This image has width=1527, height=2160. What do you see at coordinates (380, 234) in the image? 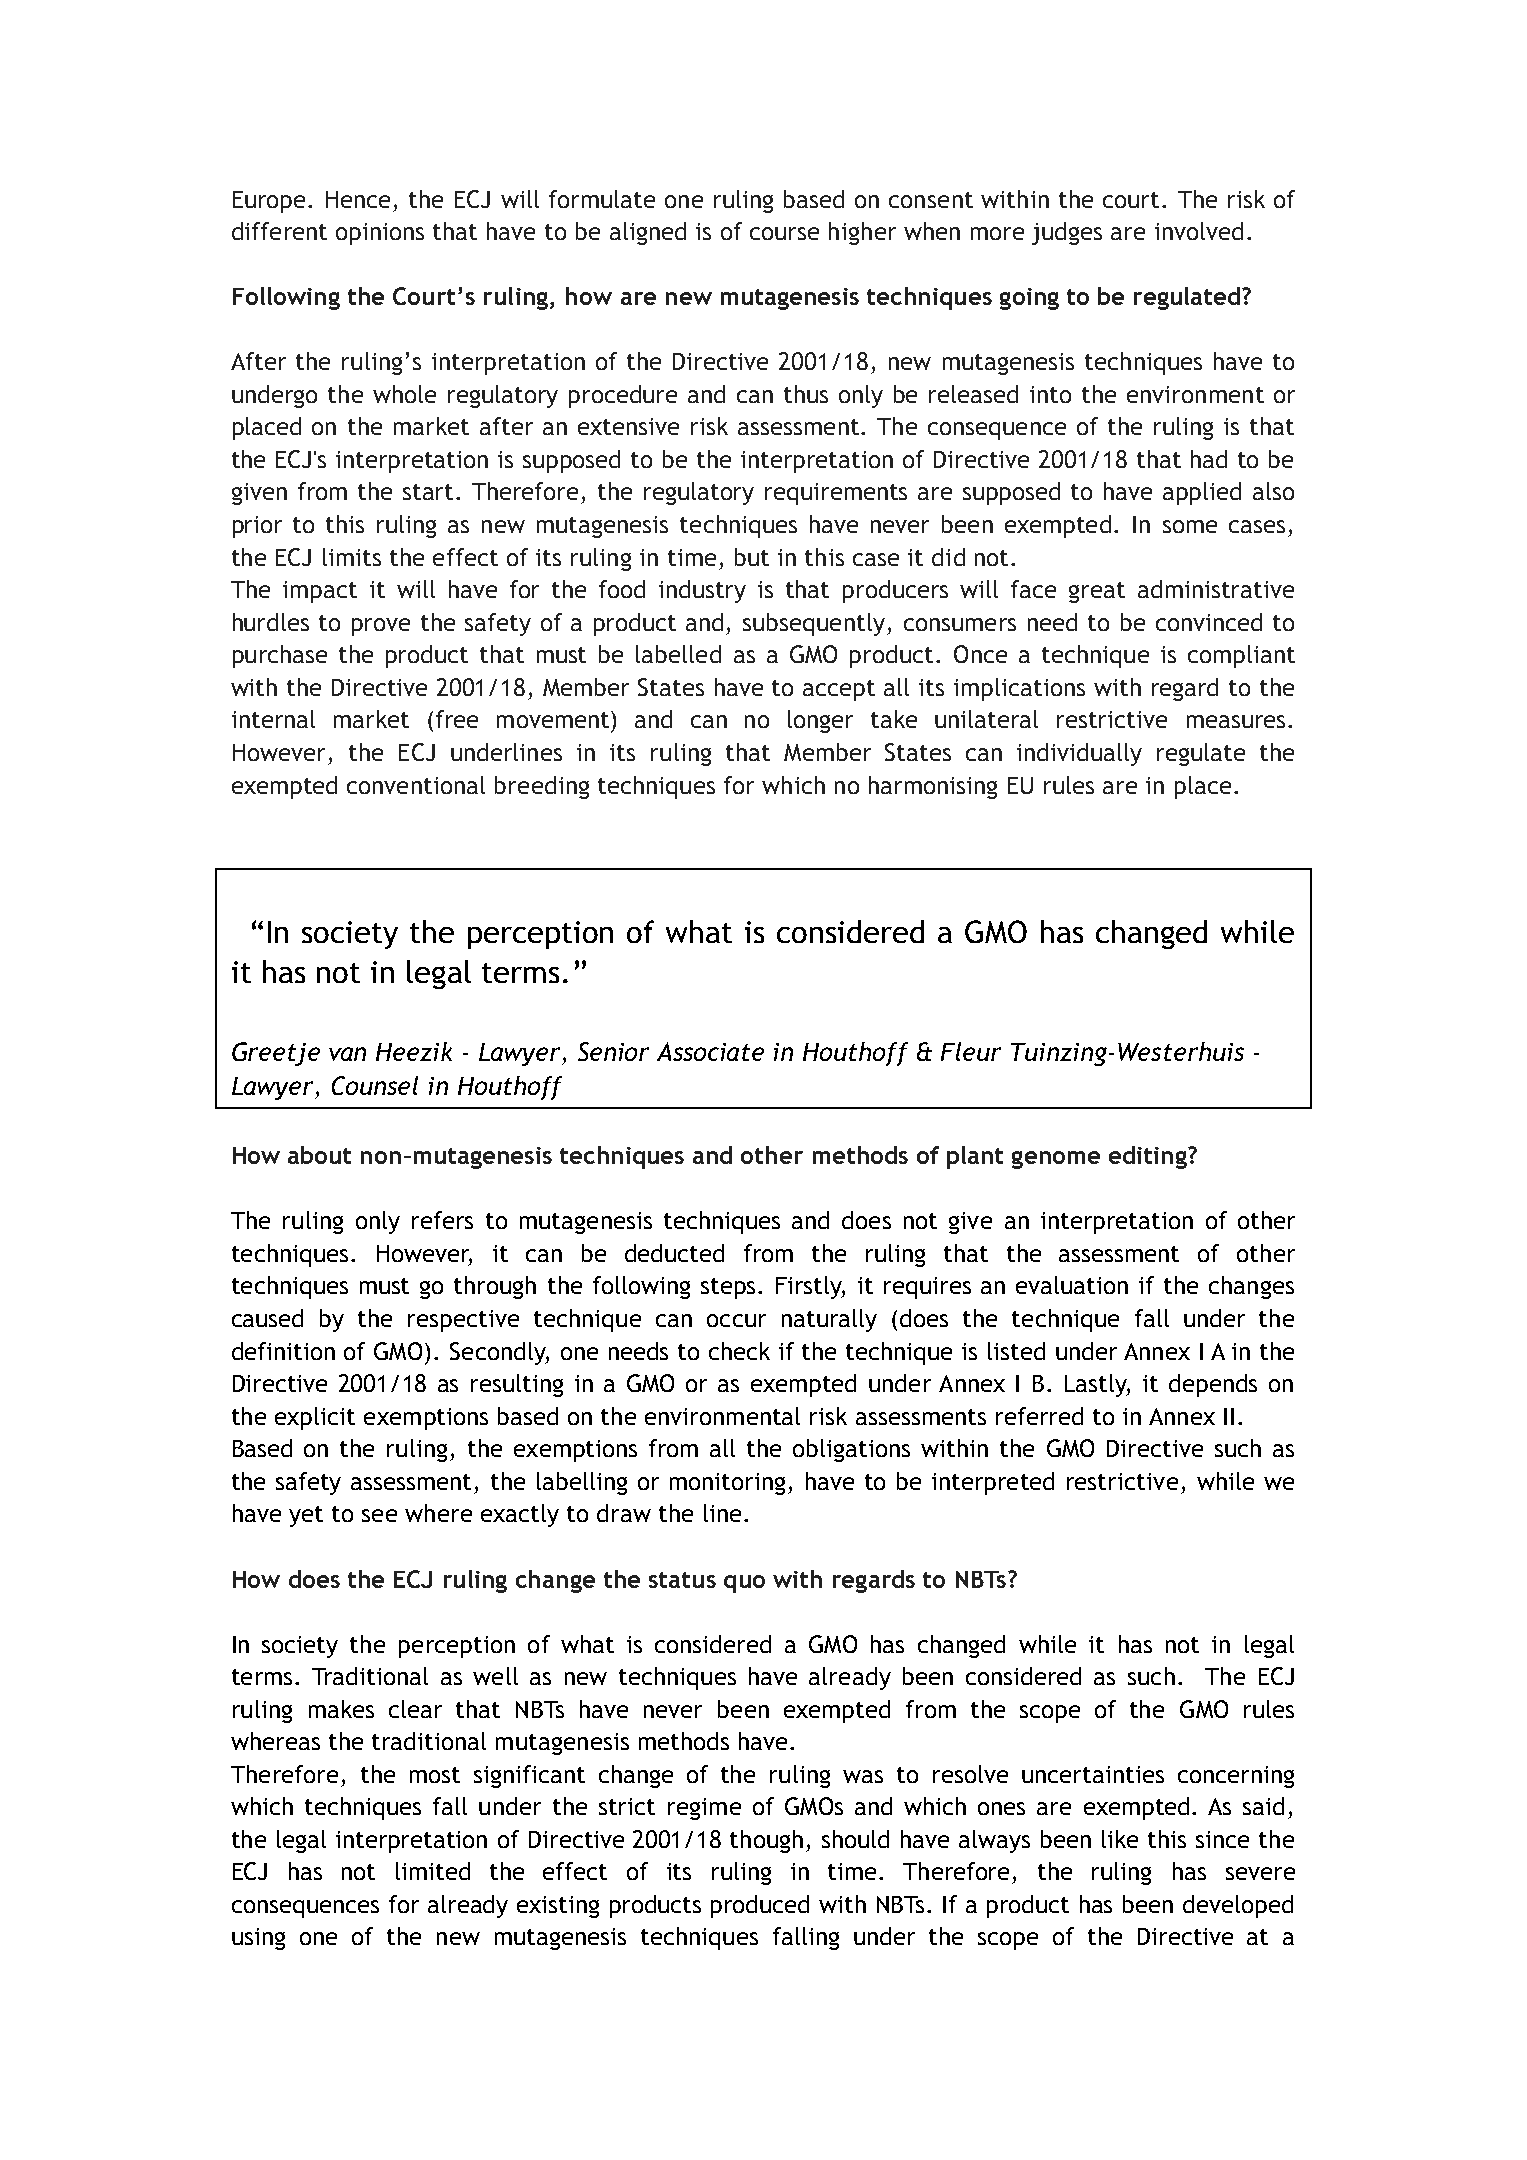
I see `opinions` at bounding box center [380, 234].
